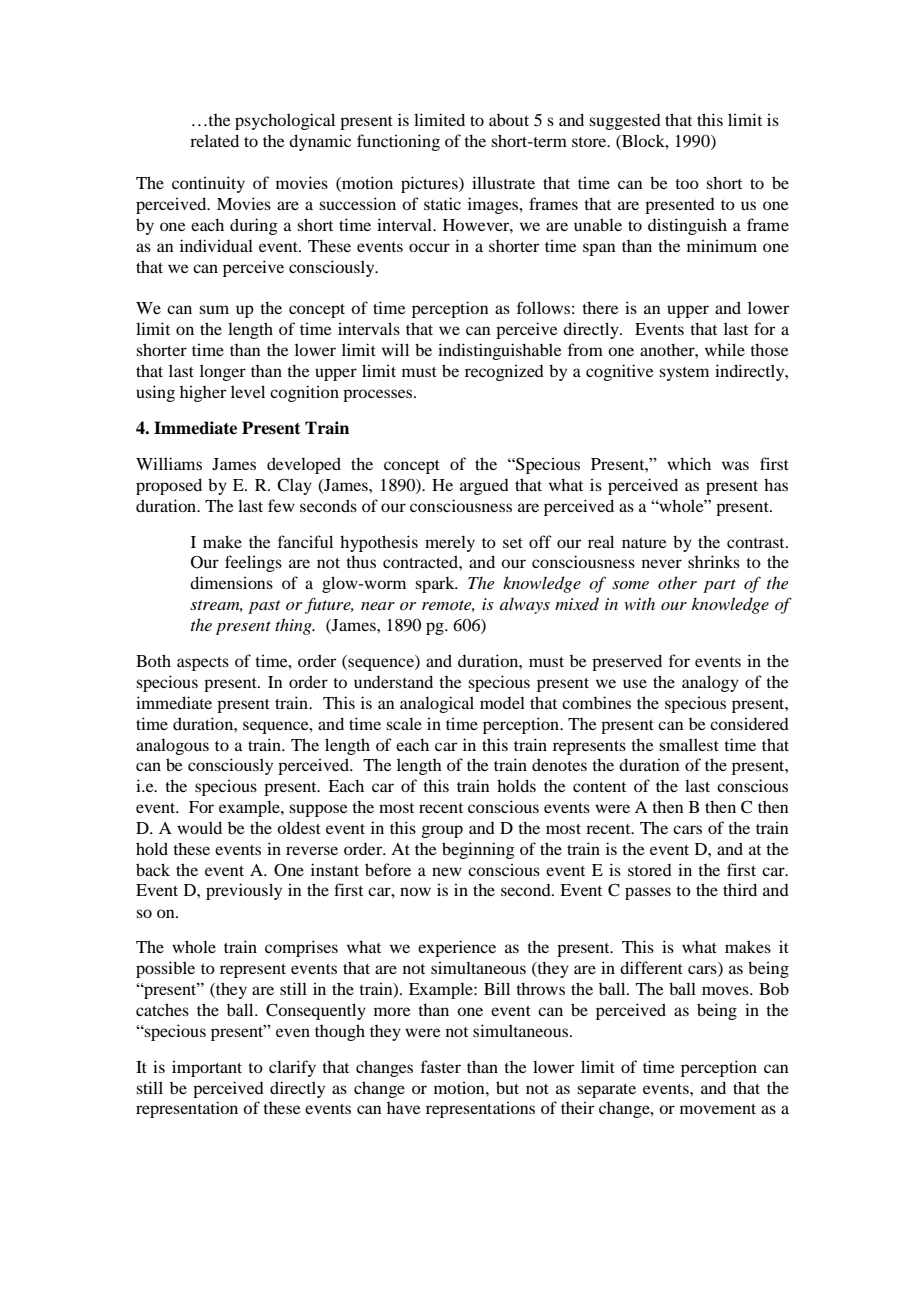 Image resolution: width=924 pixels, height=1308 pixels. I want to click on important, so click(207, 1068).
